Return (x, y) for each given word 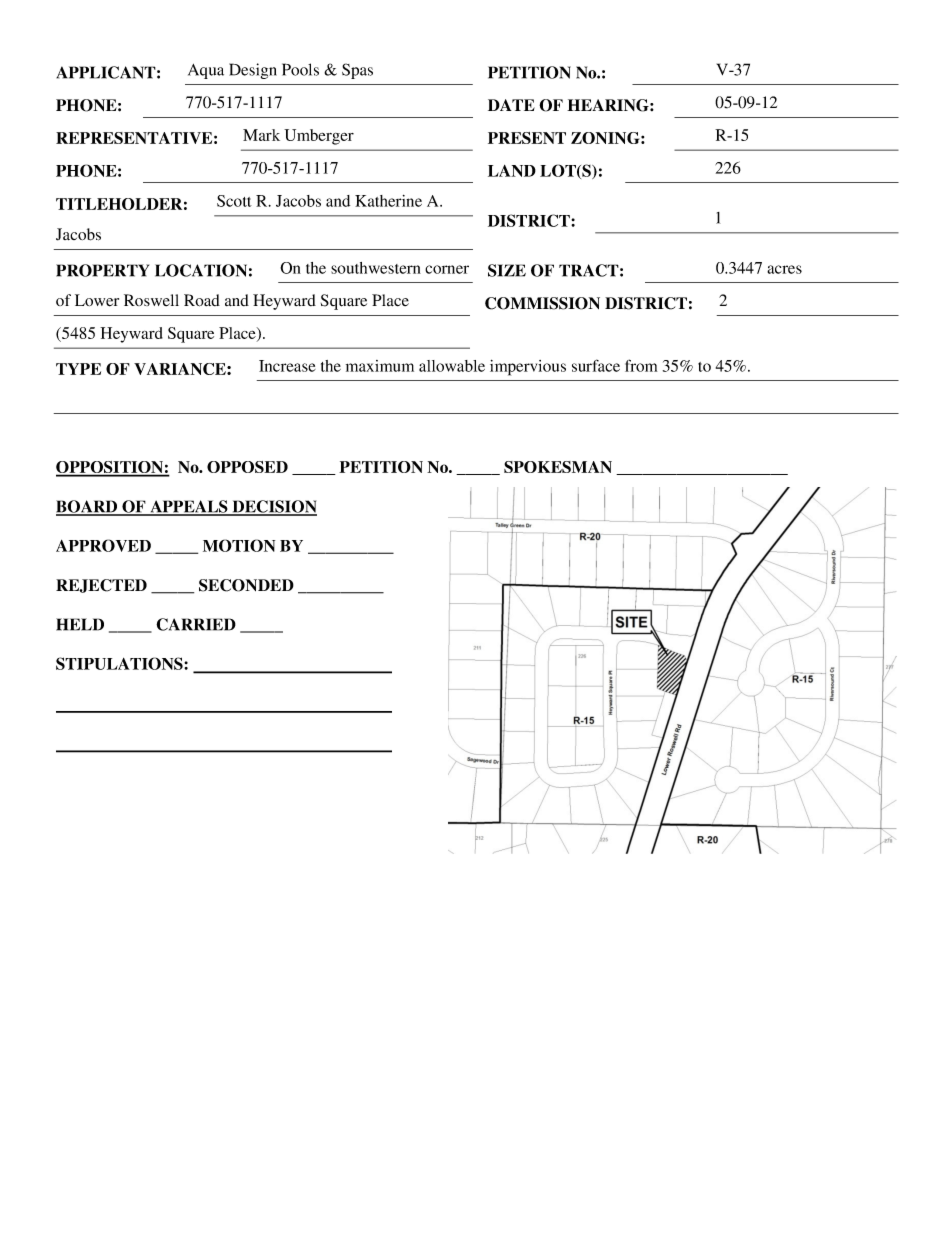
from (641, 365)
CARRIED (196, 624)
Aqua (206, 71)
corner (447, 269)
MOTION (239, 545)
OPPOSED (247, 467)
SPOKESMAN (558, 467)
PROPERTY (102, 270)
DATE (511, 105)
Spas (357, 71)
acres (784, 269)
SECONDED (246, 585)
